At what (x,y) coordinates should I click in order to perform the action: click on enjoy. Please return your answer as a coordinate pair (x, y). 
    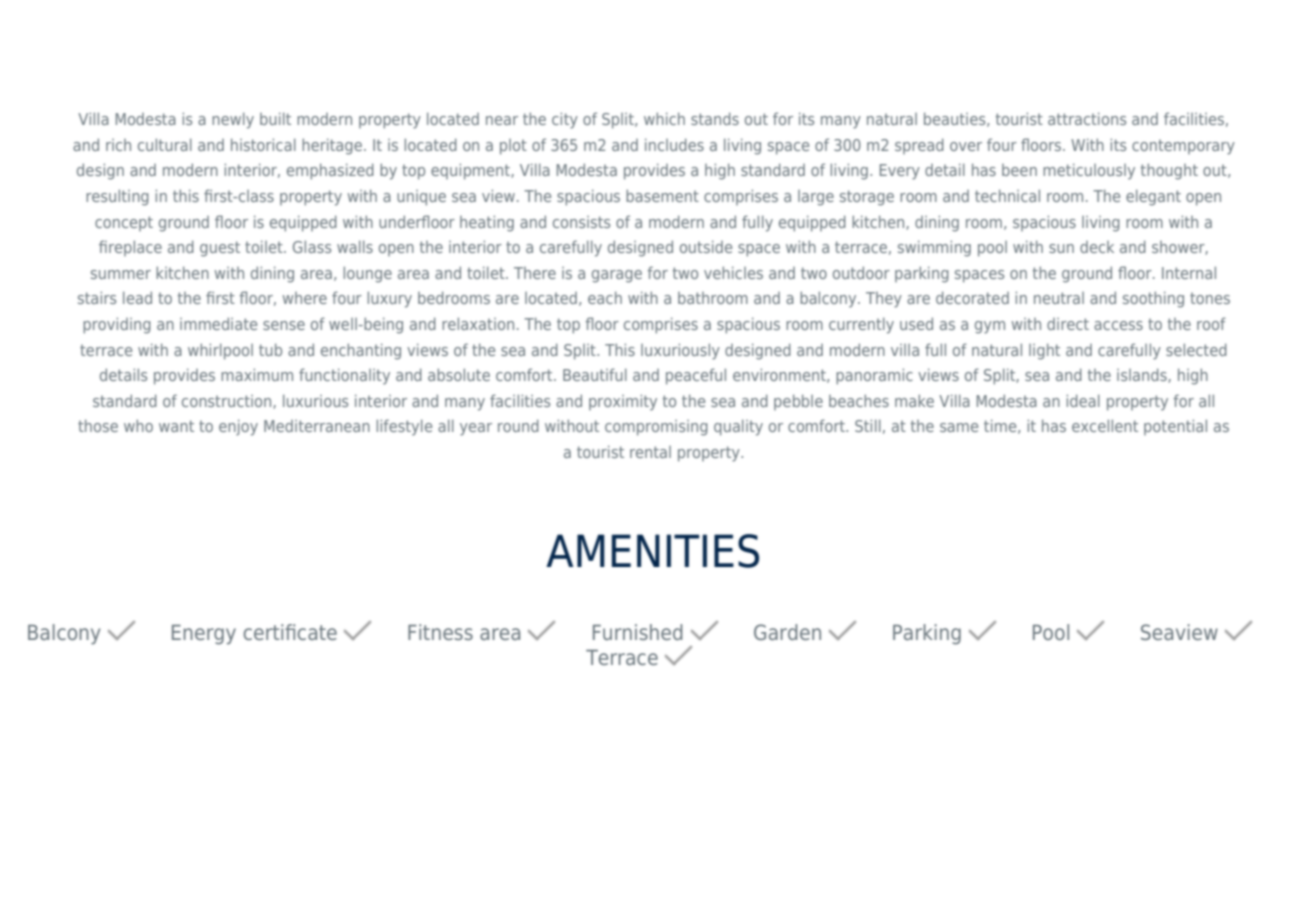
    Looking at the image, I should click on (238, 427).
